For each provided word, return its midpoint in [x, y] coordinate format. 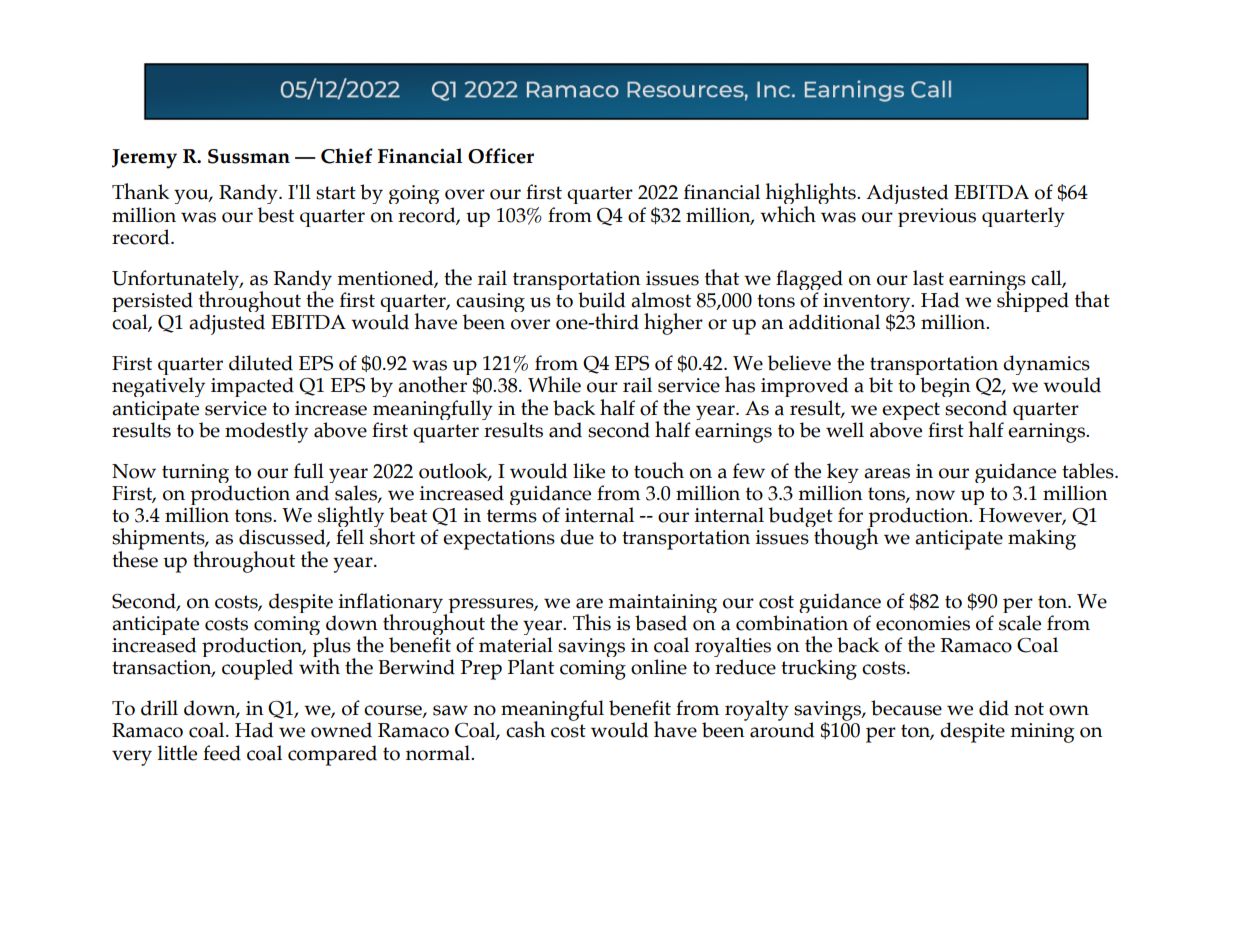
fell [350, 537]
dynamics [1046, 366]
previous [937, 217]
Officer [501, 156]
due [577, 537]
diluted [261, 363]
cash [525, 729]
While [554, 384]
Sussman [249, 156]
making [1042, 539]
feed [222, 753]
